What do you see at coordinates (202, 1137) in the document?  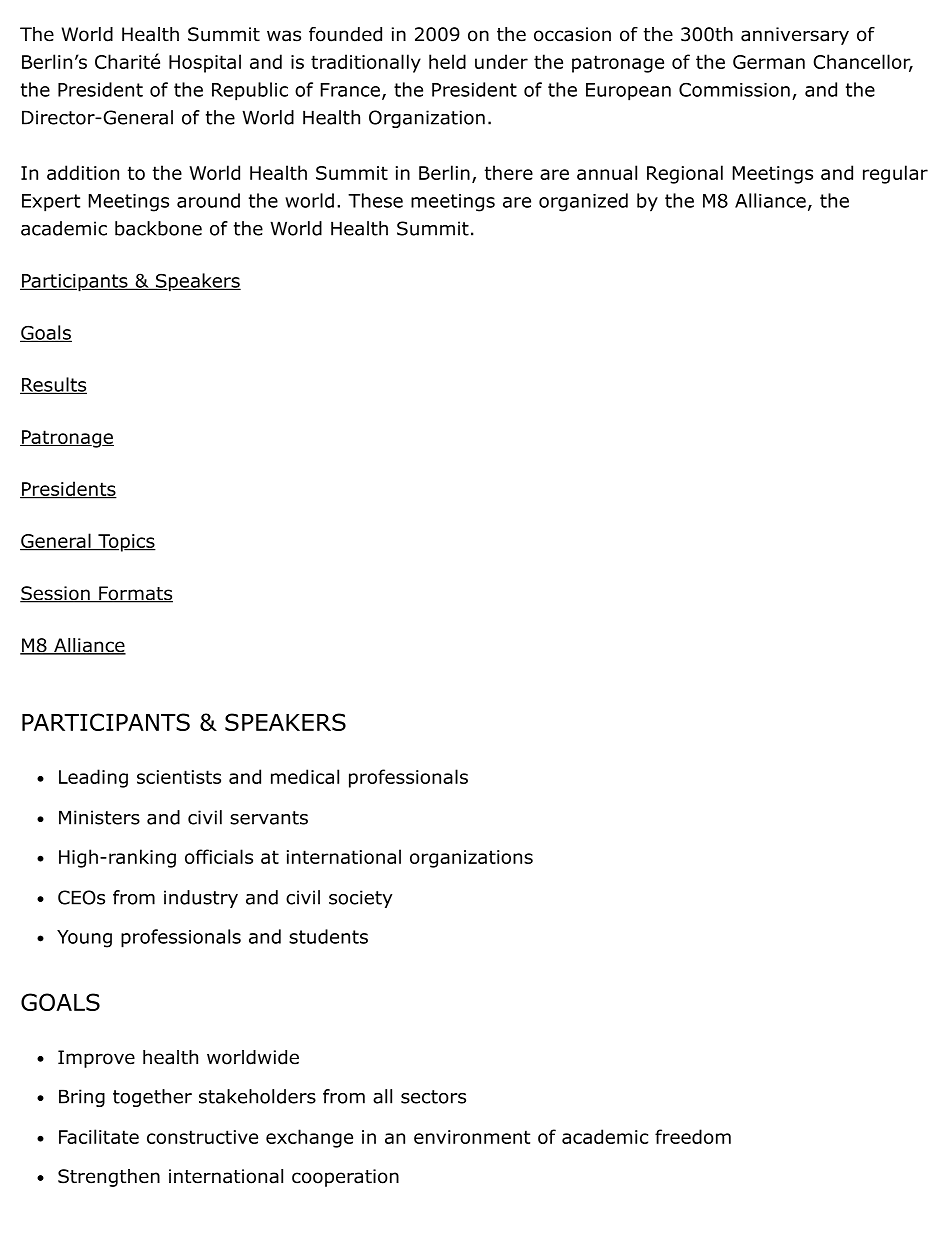 I see `constructive` at bounding box center [202, 1137].
